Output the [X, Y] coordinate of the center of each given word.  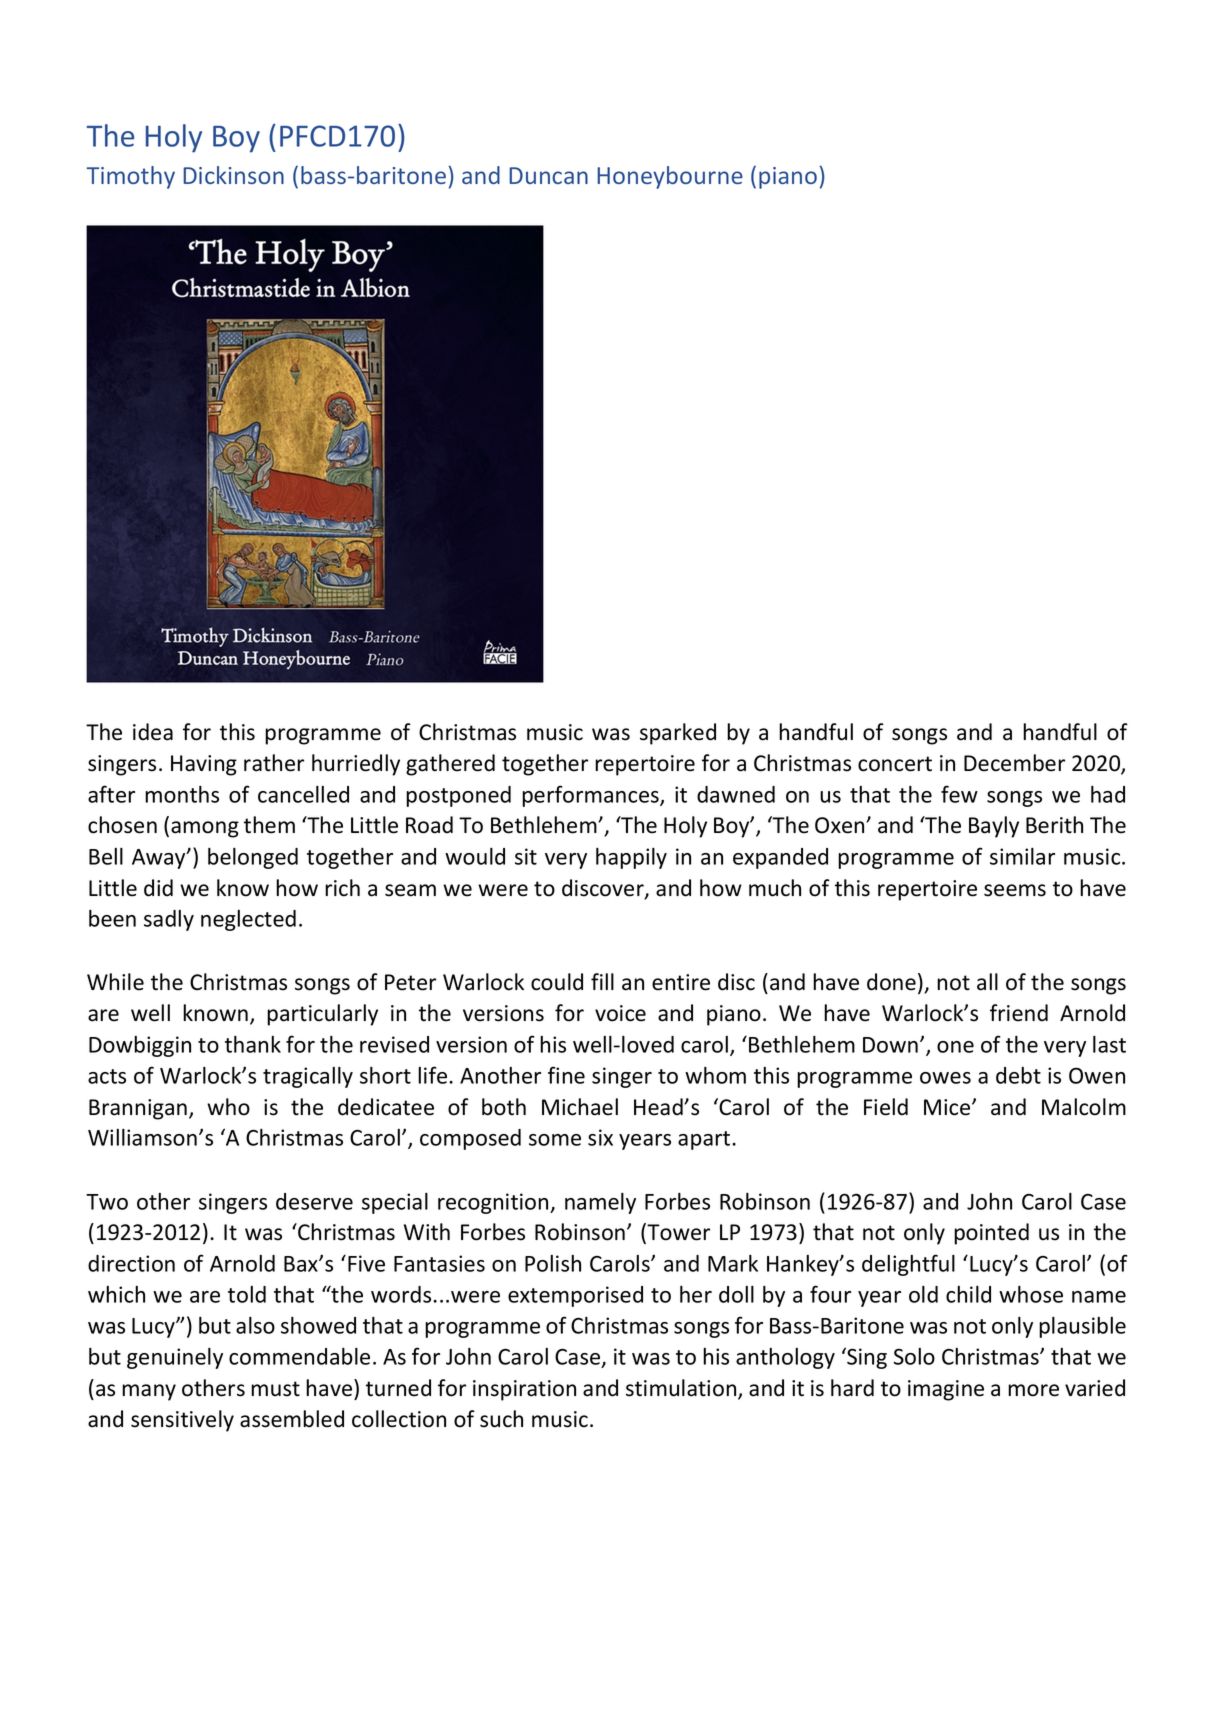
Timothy [130, 177]
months [182, 794]
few [959, 794]
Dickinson [233, 175]
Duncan [548, 175]
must [275, 1389]
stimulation [682, 1389]
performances [591, 796]
